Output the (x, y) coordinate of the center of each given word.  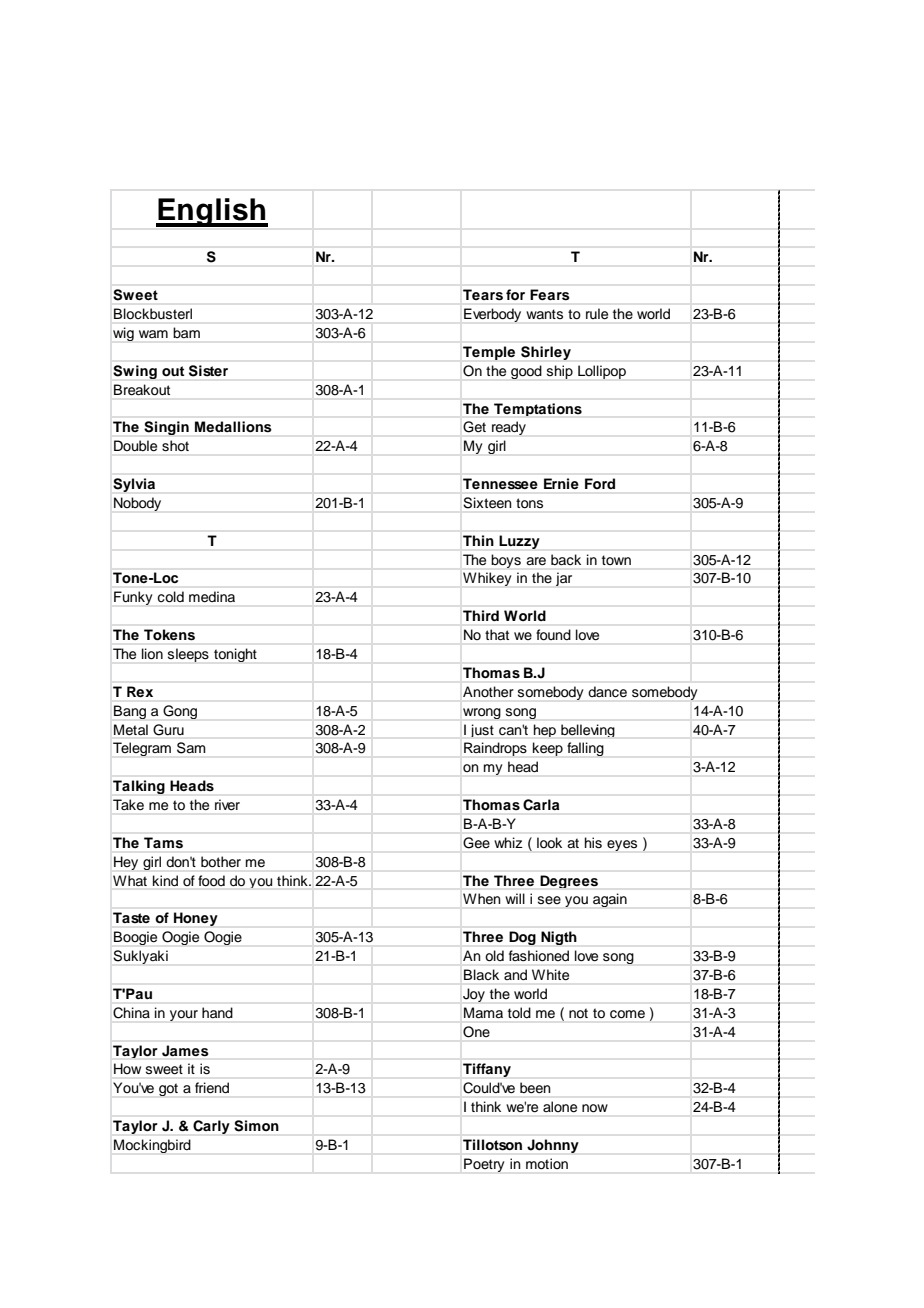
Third (481, 615)
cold (171, 596)
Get (474, 426)
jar (564, 579)
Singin (166, 428)
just (482, 730)
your (184, 1015)
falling (585, 749)
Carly (211, 1127)
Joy (474, 995)
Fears (550, 294)
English (212, 212)
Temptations (538, 409)
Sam (191, 747)
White (550, 974)
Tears (483, 294)
